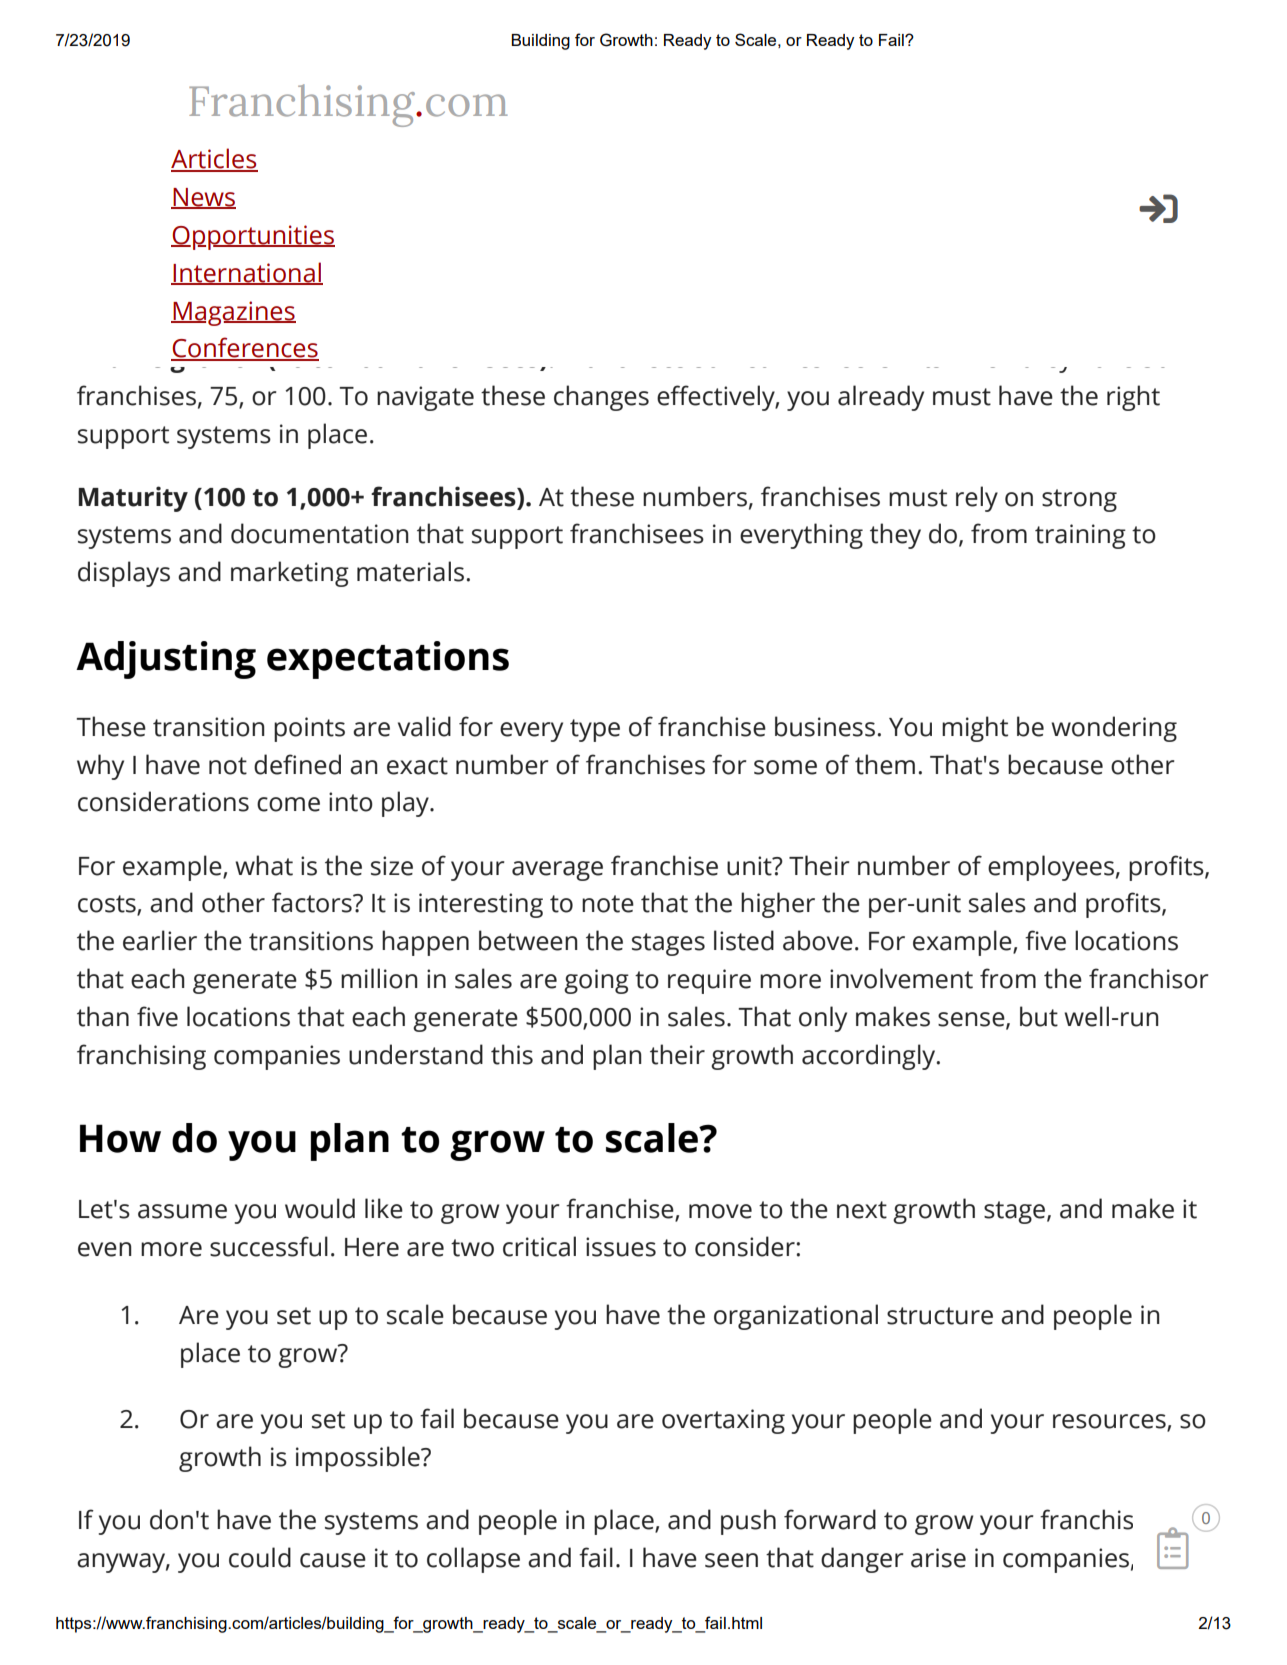  Describe the element at coordinates (290, 574) in the document. I see `marketing` at that location.
